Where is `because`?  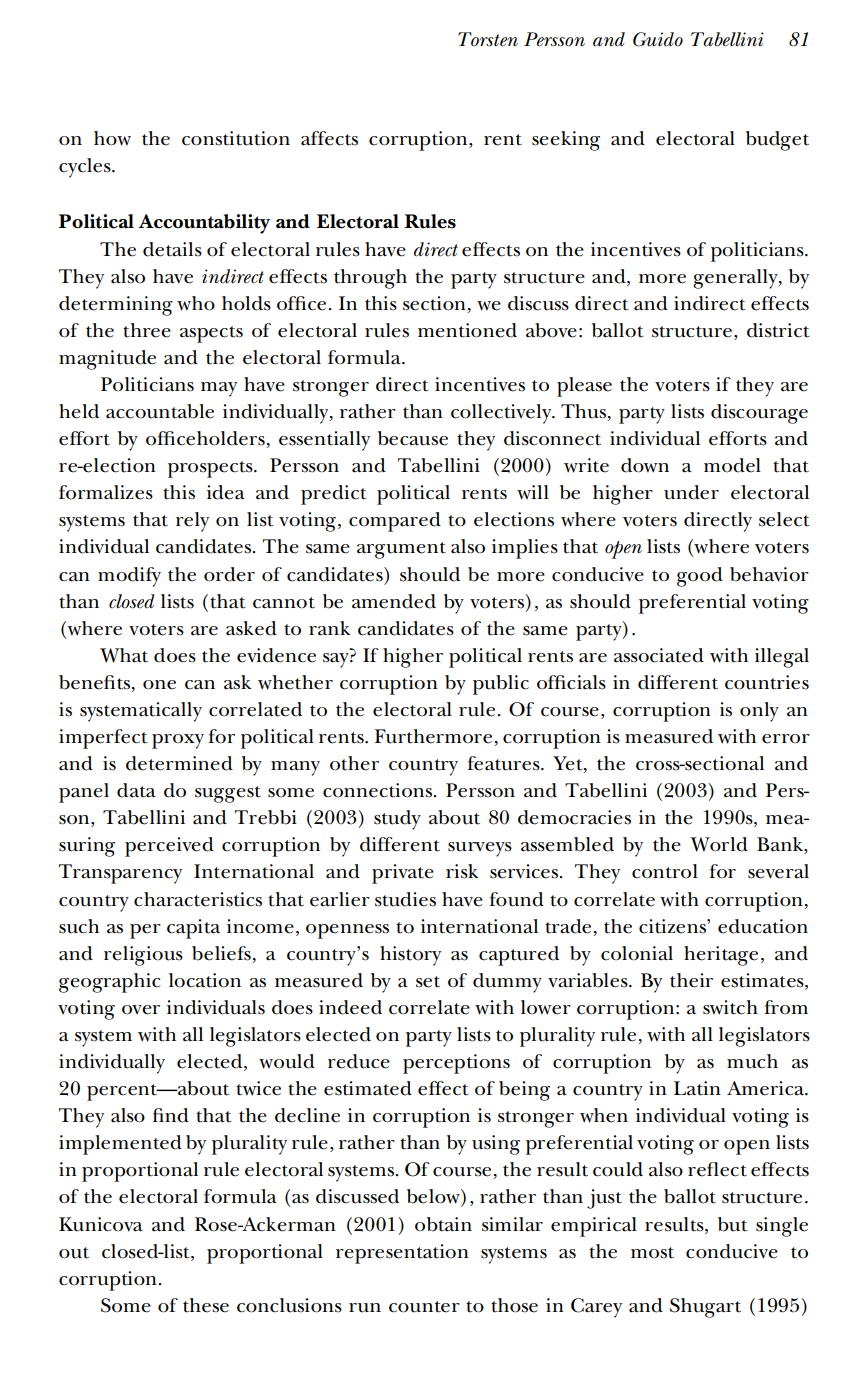
because is located at coordinates (413, 438).
